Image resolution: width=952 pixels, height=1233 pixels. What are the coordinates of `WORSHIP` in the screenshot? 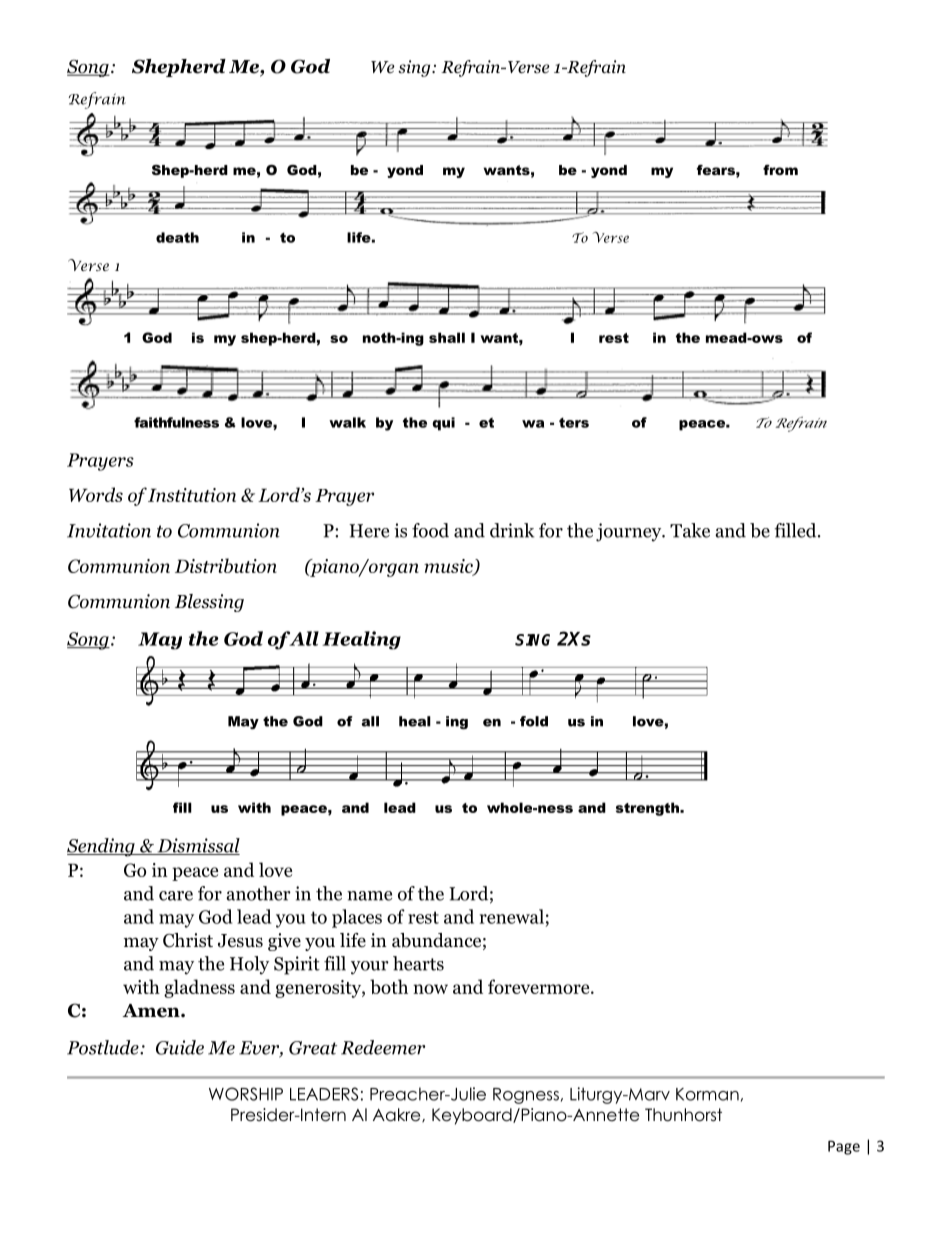 It's located at (246, 1094).
